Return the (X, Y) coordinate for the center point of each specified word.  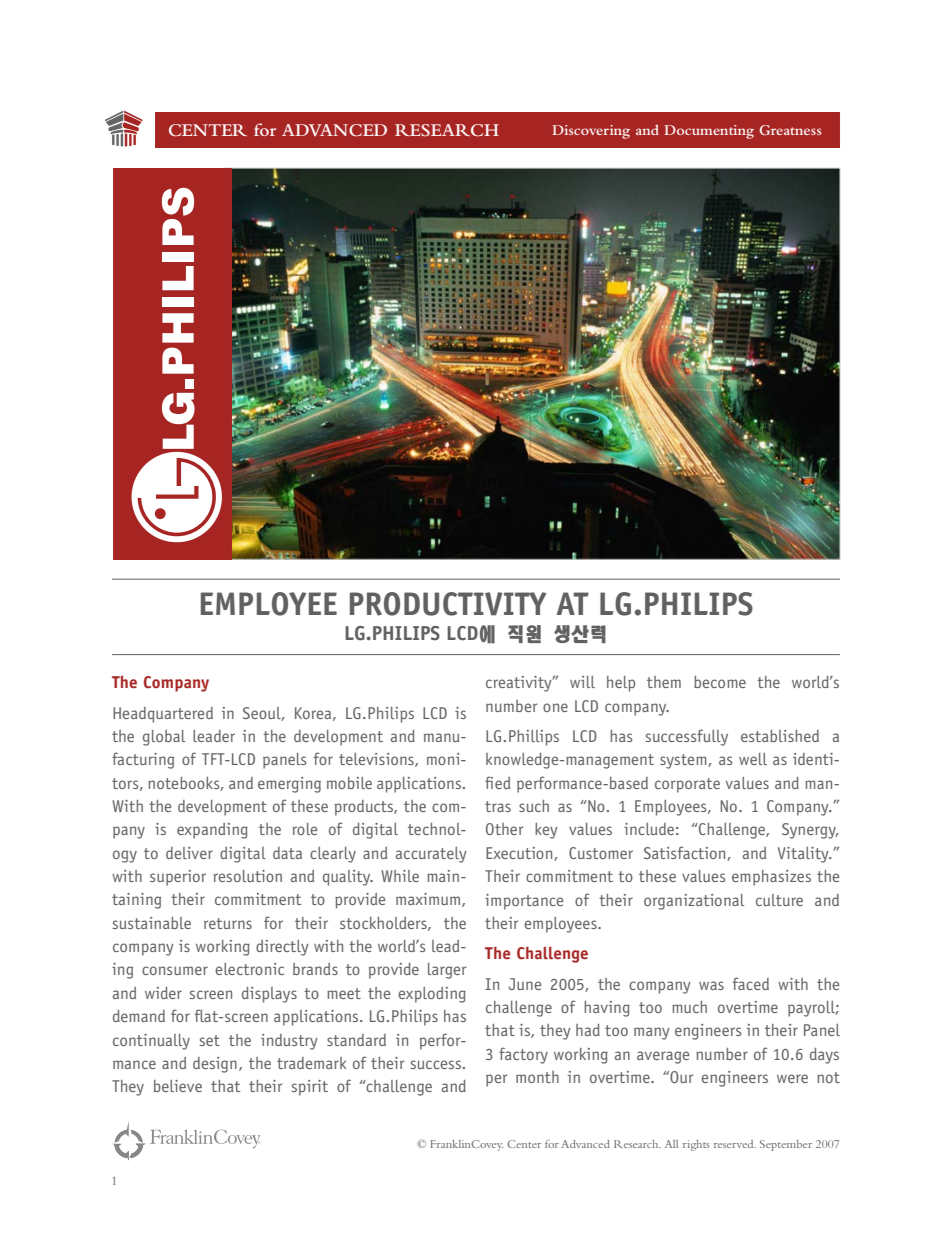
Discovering (591, 132)
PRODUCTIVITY (448, 604)
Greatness (790, 130)
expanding (212, 831)
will (582, 682)
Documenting (709, 132)
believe (177, 1086)
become (720, 682)
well (753, 759)
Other (504, 829)
